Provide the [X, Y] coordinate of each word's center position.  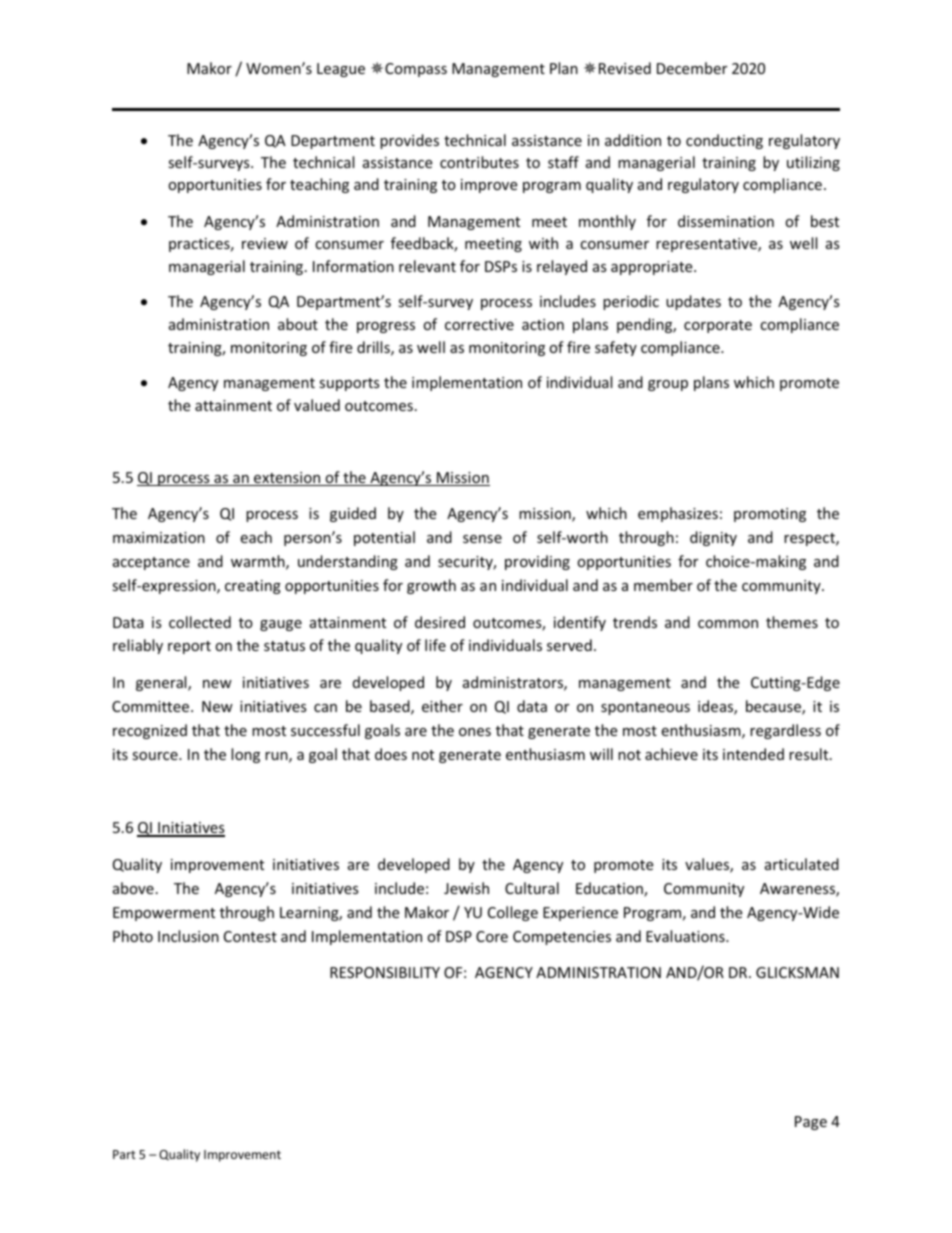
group [668, 385]
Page [811, 1123]
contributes [479, 162]
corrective [479, 324]
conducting [724, 141]
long [245, 755]
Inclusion [188, 936]
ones [475, 732]
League [341, 70]
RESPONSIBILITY [385, 972]
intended [753, 754]
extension [287, 479]
